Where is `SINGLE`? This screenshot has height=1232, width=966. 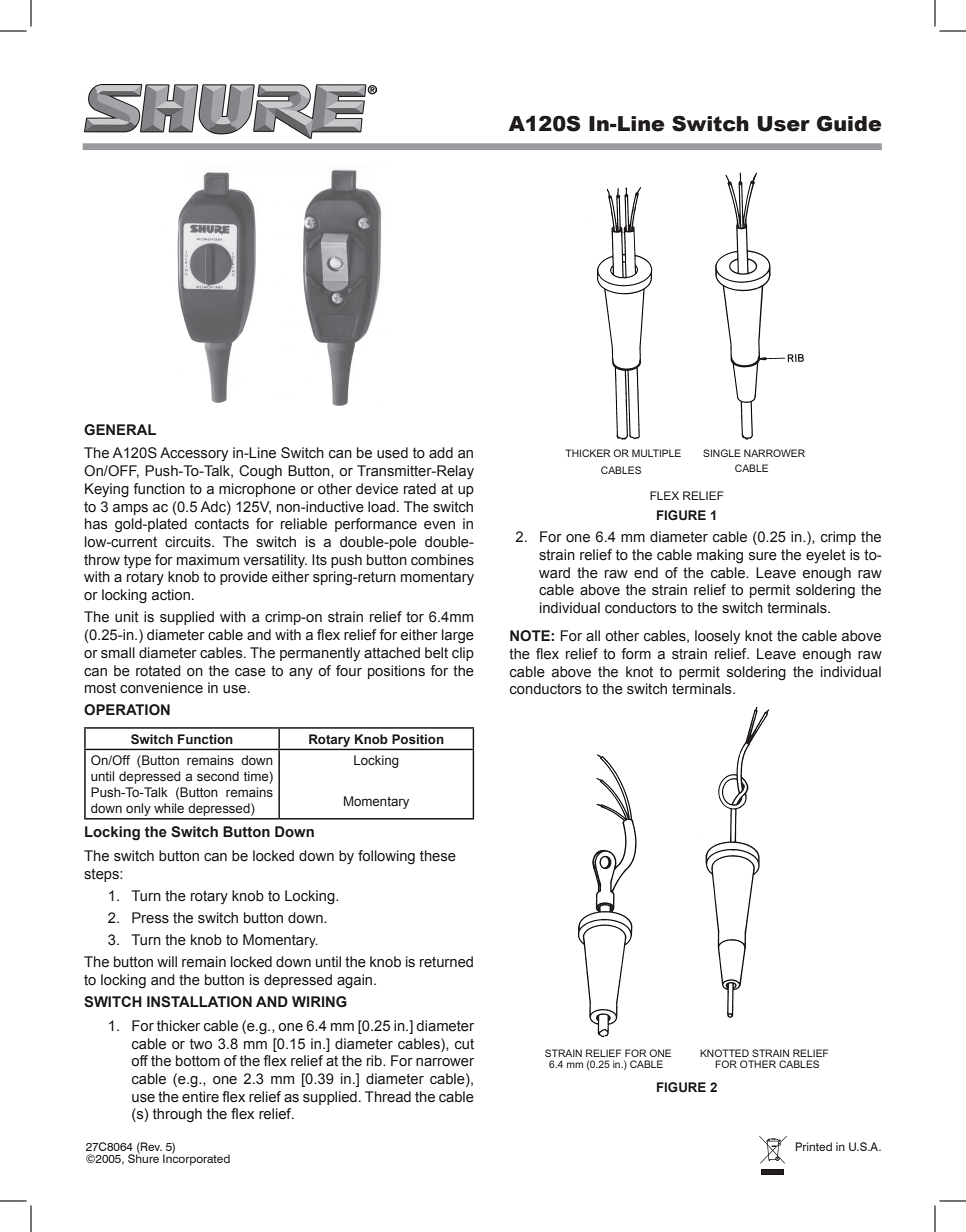
SINGLE is located at coordinates (722, 453).
